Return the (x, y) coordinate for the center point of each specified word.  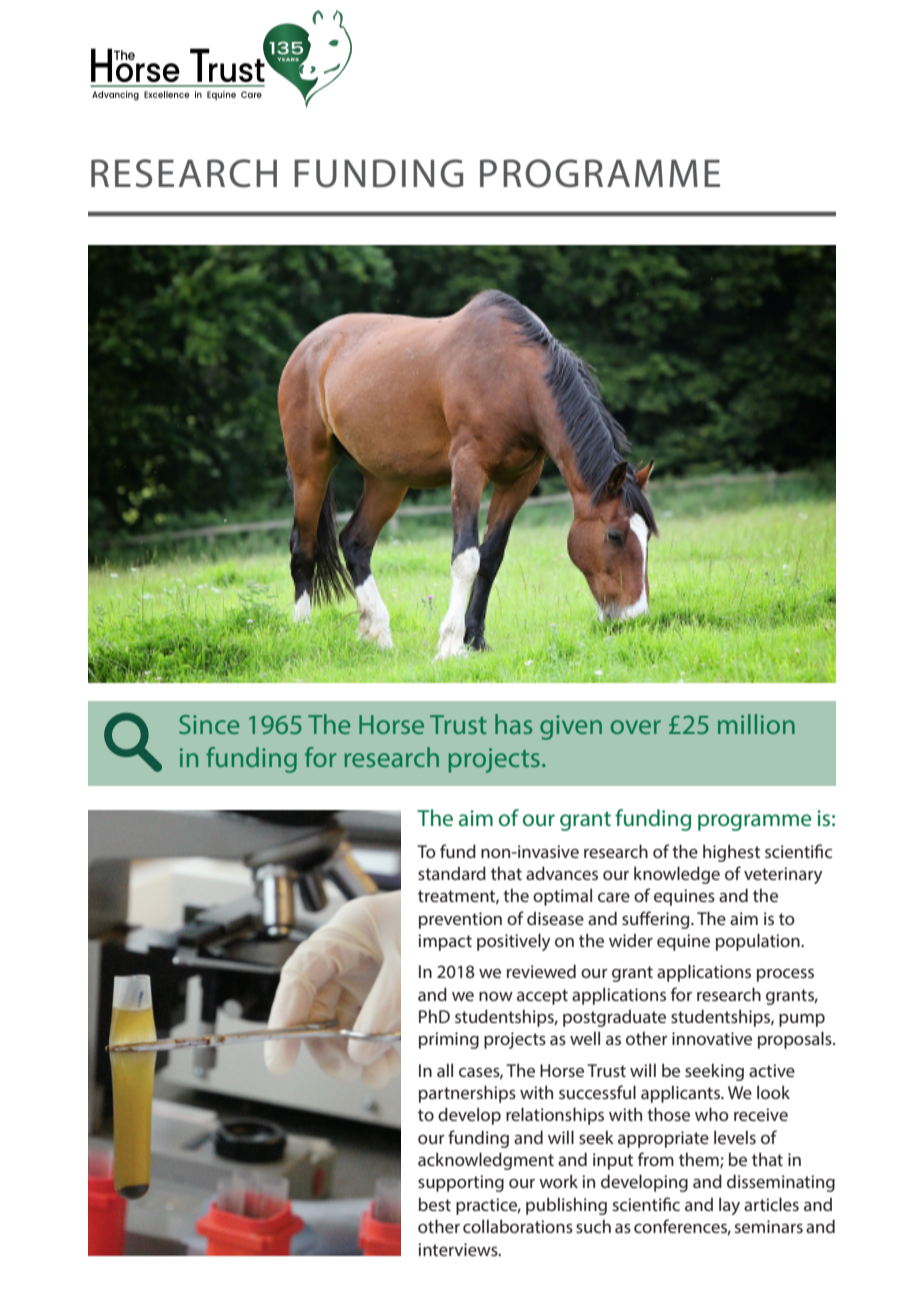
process (785, 975)
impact (445, 942)
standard (452, 873)
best (435, 1204)
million (756, 724)
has (513, 724)
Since (209, 724)
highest (731, 853)
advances (562, 873)
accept (542, 997)
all (445, 1070)
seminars (769, 1226)
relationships (555, 1116)
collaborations (518, 1226)
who (712, 1114)
